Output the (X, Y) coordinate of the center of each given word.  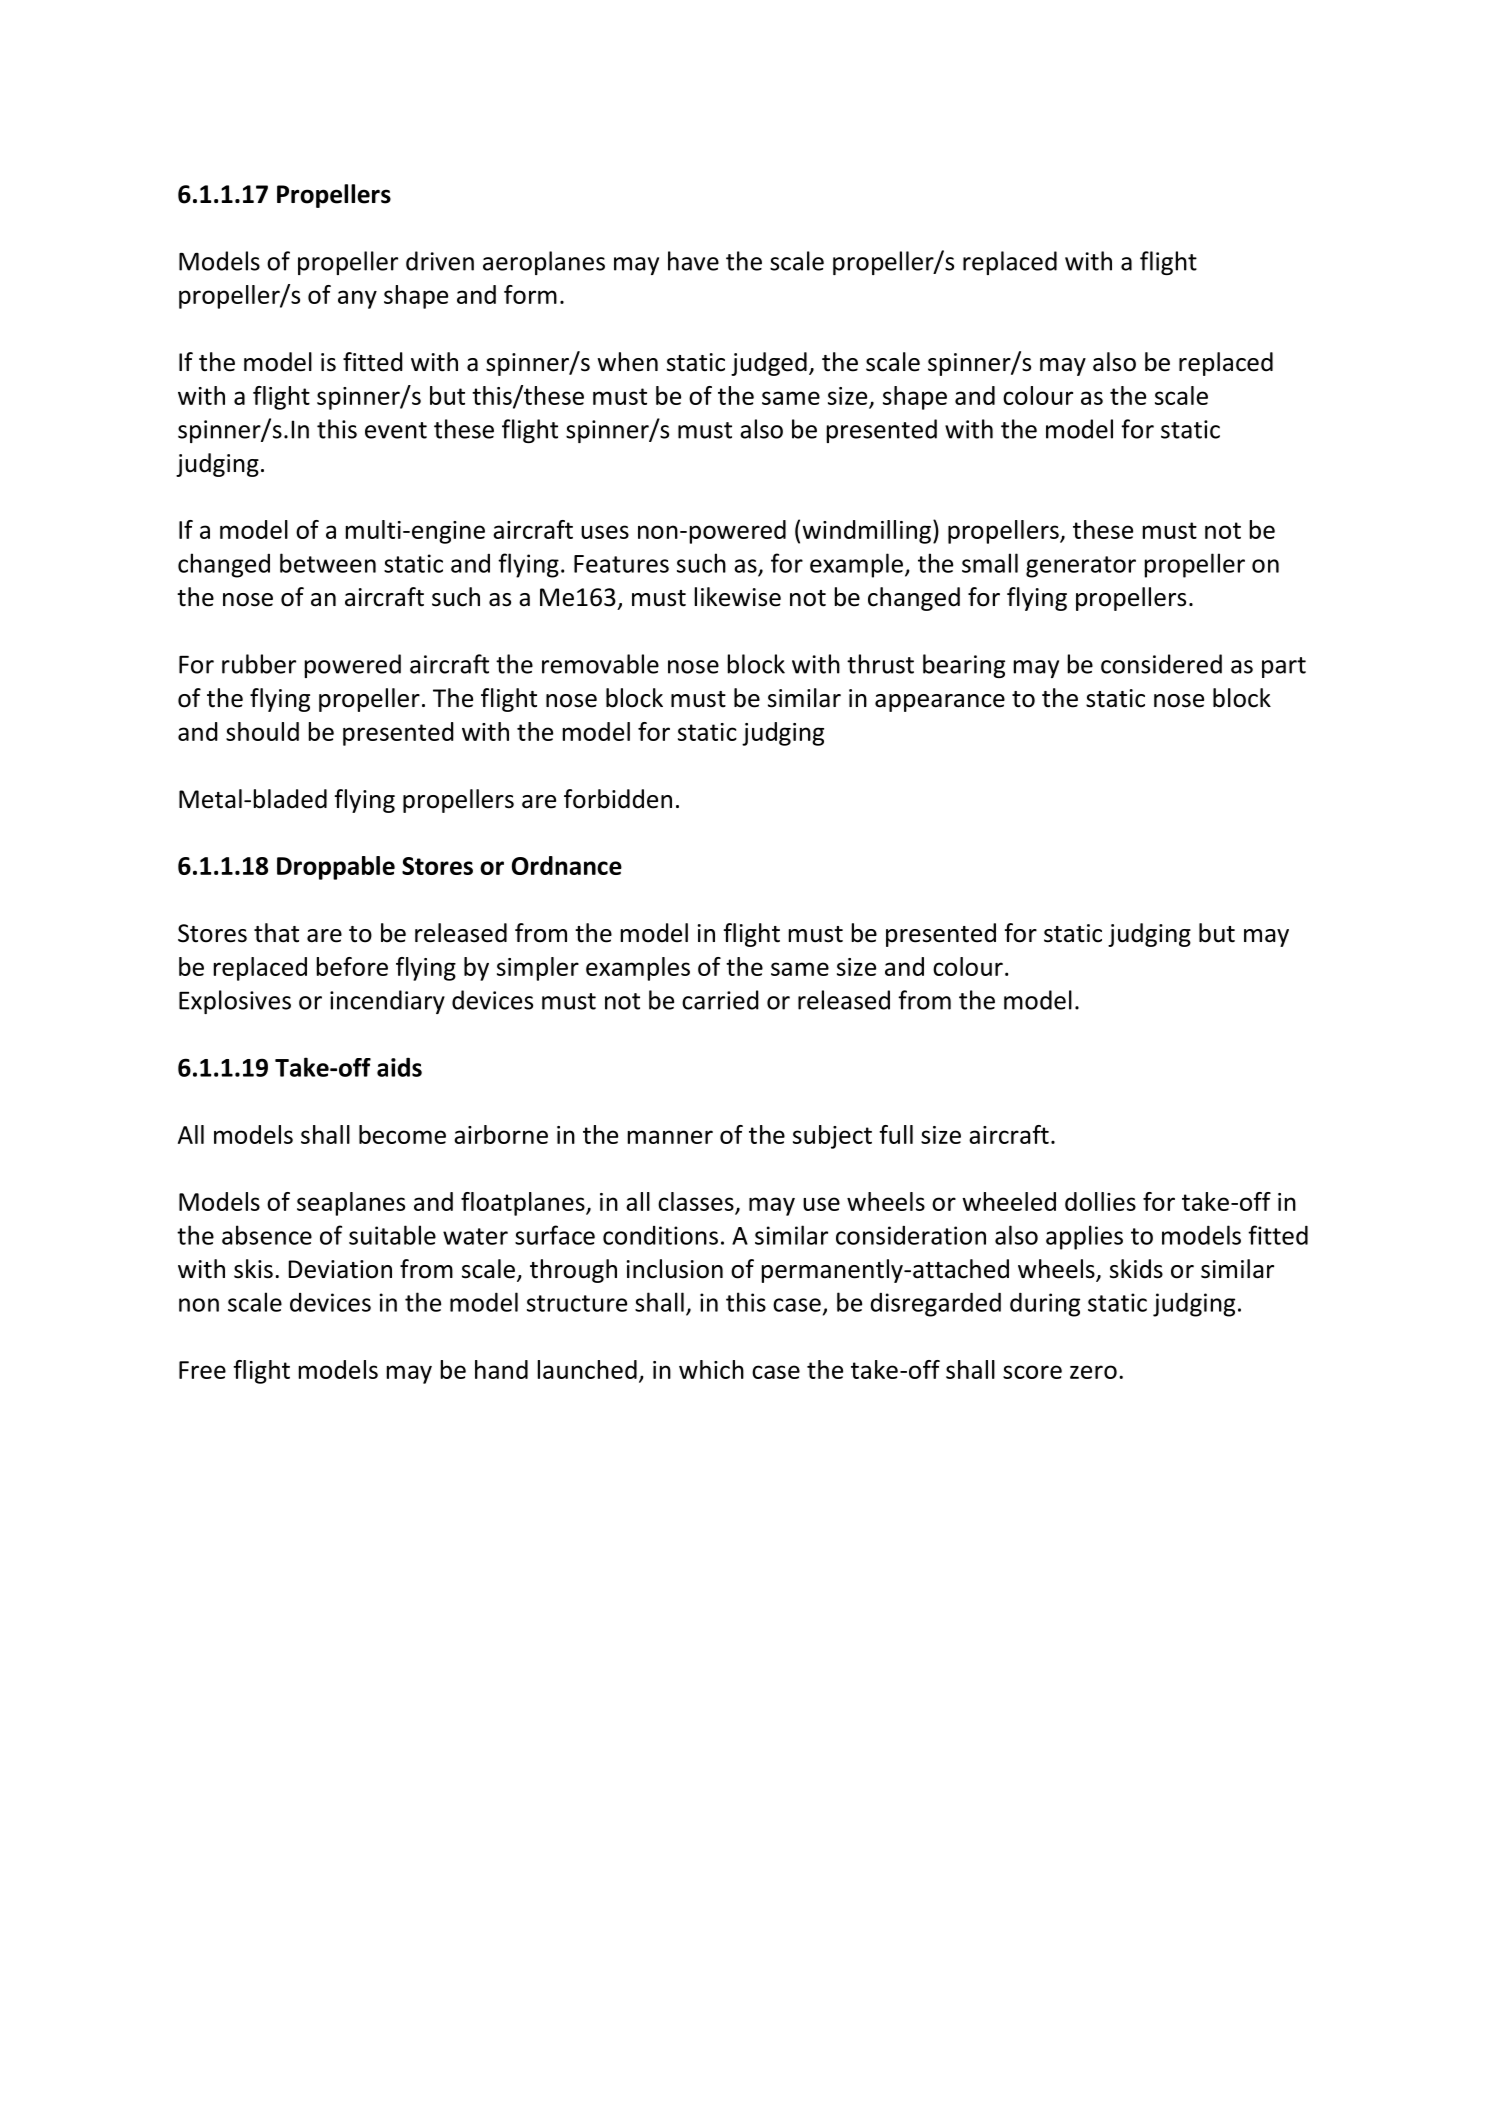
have (693, 261)
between (328, 563)
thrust (880, 664)
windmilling (866, 532)
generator (1081, 567)
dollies (1100, 1201)
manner (670, 1137)
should (262, 731)
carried (720, 1000)
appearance (940, 703)
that (276, 933)
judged (769, 364)
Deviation (340, 1269)
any (357, 299)
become (402, 1134)
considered (1161, 664)
